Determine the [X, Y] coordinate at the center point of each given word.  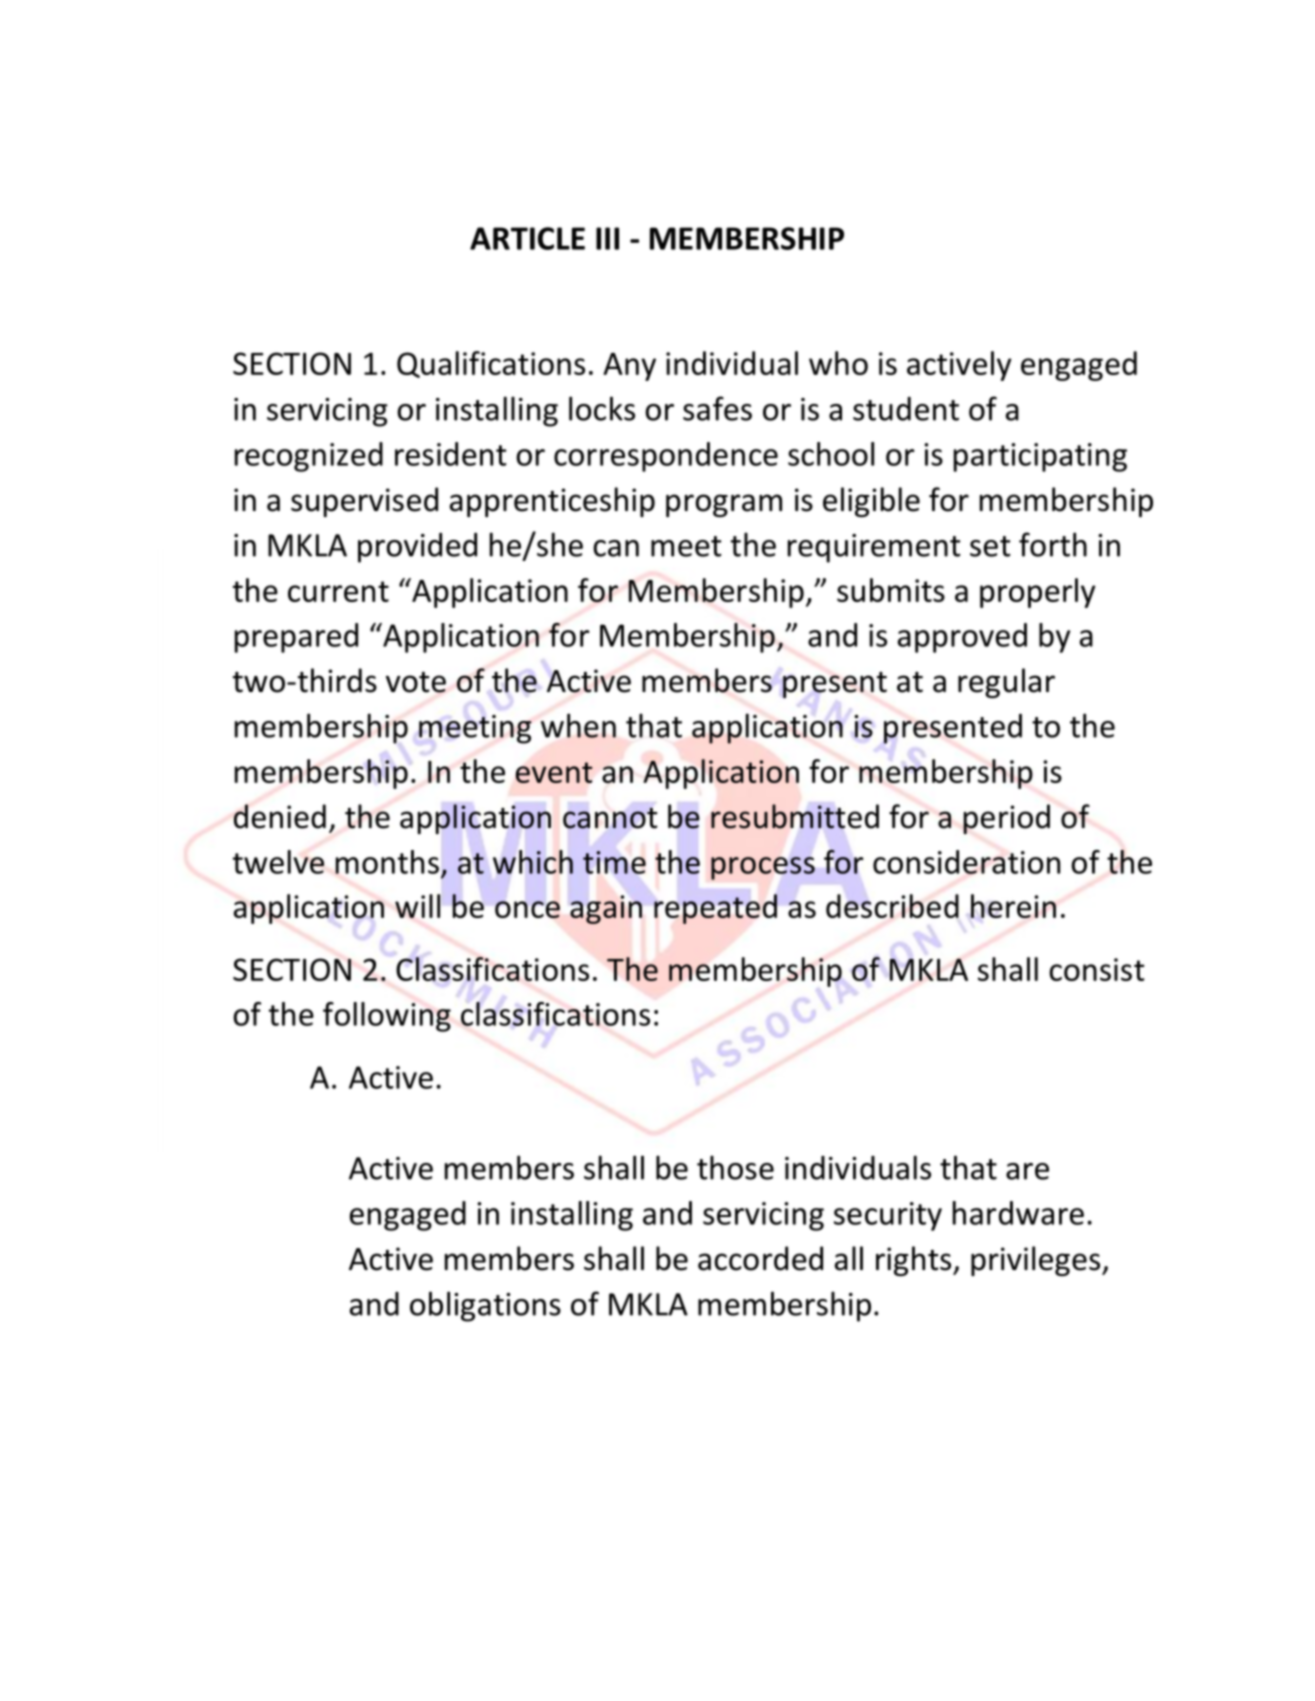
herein [1013, 906]
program [724, 505]
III [607, 238]
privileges [1037, 1261]
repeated [715, 909]
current [338, 591]
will [417, 906]
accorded [760, 1258]
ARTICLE [527, 238]
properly [1038, 593]
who [838, 363]
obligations [485, 1306]
